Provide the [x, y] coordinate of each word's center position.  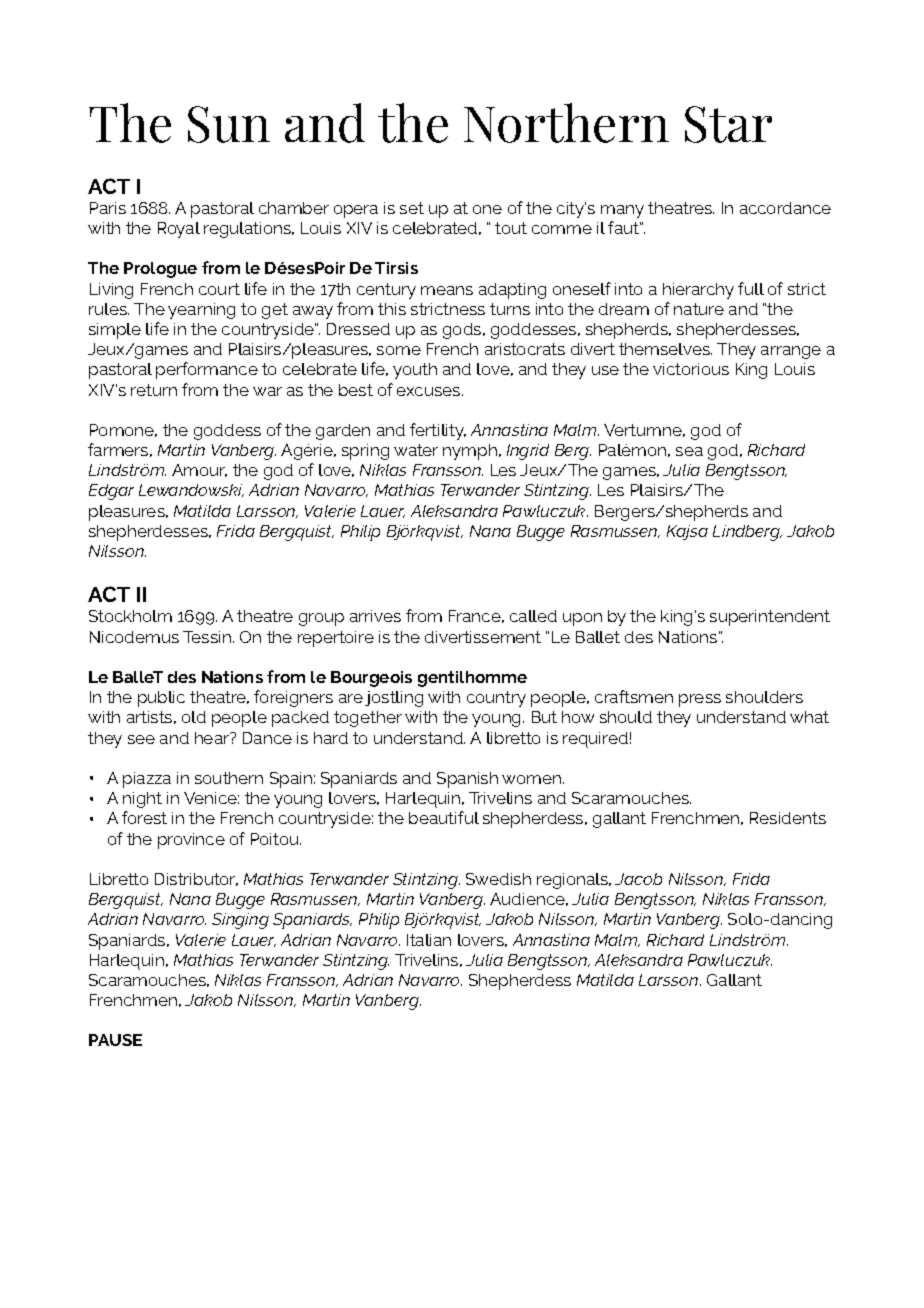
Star [728, 124]
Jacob [638, 879]
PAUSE [115, 1040]
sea [689, 451]
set [412, 208]
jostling [394, 699]
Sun [229, 124]
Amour [199, 470]
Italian [429, 940]
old [194, 717]
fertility [438, 431]
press [700, 700]
